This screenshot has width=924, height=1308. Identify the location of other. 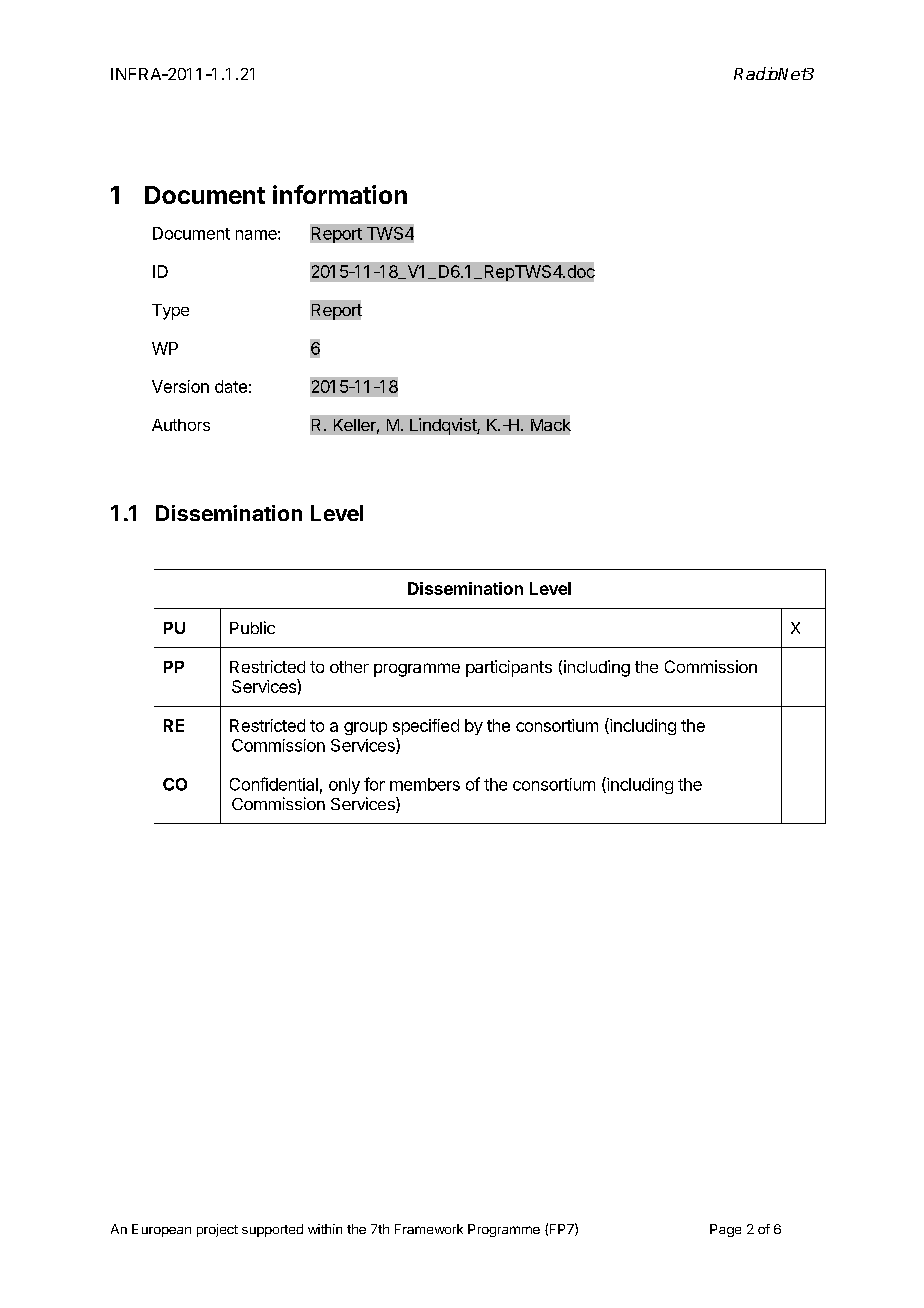
(349, 667).
